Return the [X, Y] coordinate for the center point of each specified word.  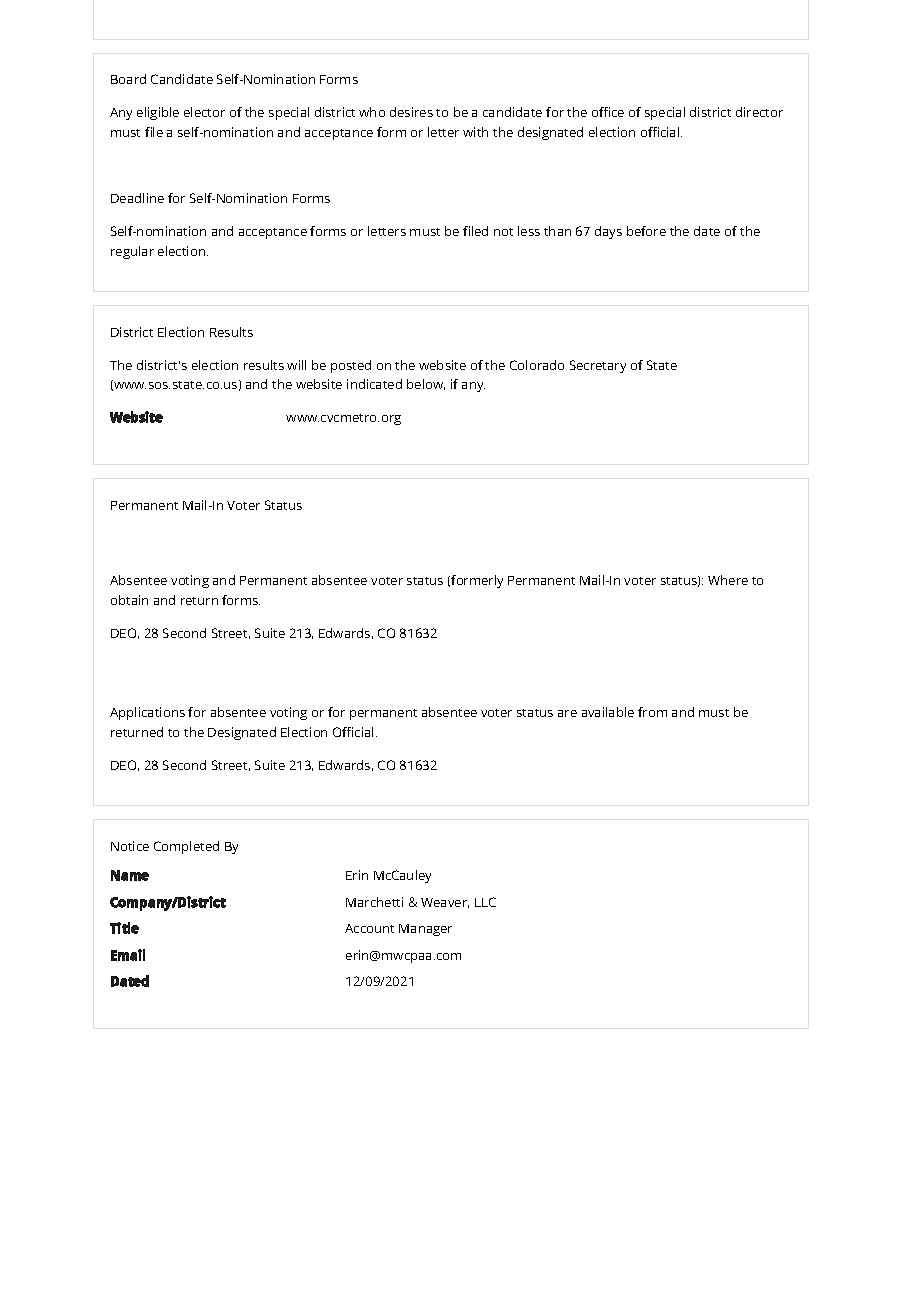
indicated [374, 384]
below [426, 384]
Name [130, 875]
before [646, 231]
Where [728, 580]
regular [132, 252]
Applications [147, 713]
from [652, 712]
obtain [129, 600]
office [608, 112]
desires [411, 112]
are [567, 713]
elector [204, 112]
